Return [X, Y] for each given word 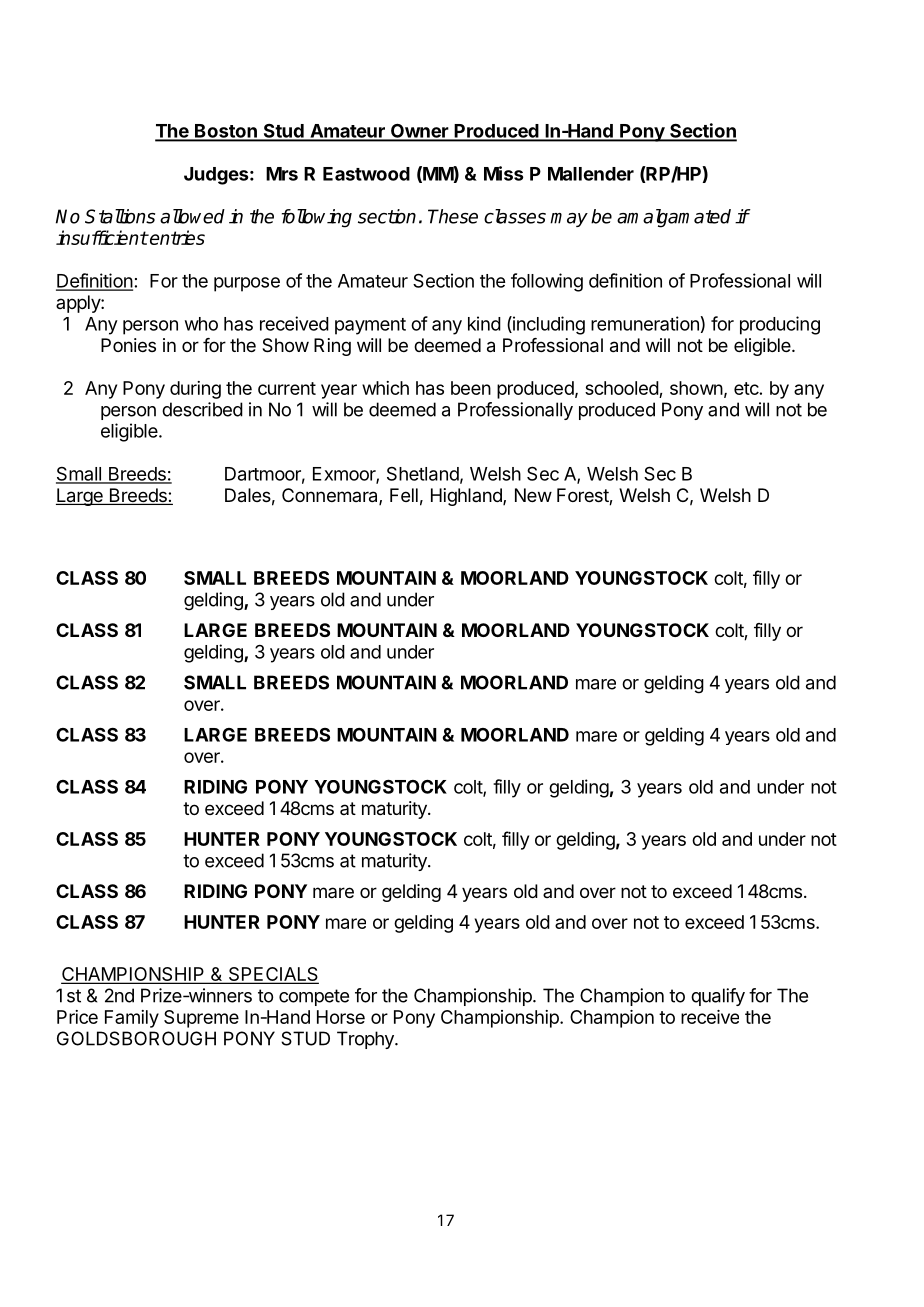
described [202, 409]
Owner [419, 132]
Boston [226, 132]
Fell [404, 495]
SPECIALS [272, 975]
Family [132, 1019]
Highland [467, 497]
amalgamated [674, 218]
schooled [622, 388]
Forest [583, 496]
